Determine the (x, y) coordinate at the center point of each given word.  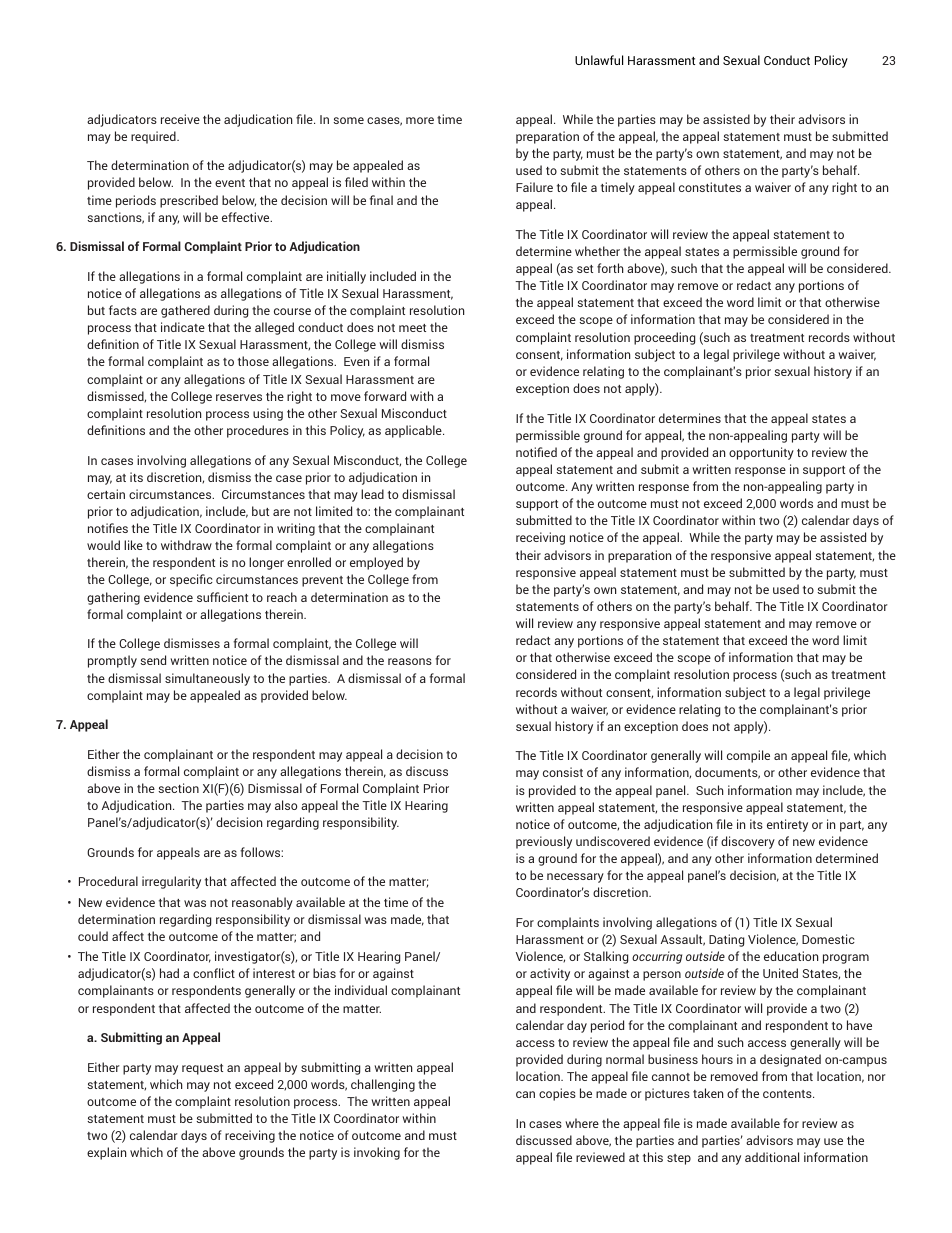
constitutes (710, 187)
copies (557, 1094)
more (420, 120)
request (202, 1069)
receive (180, 119)
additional (772, 1157)
